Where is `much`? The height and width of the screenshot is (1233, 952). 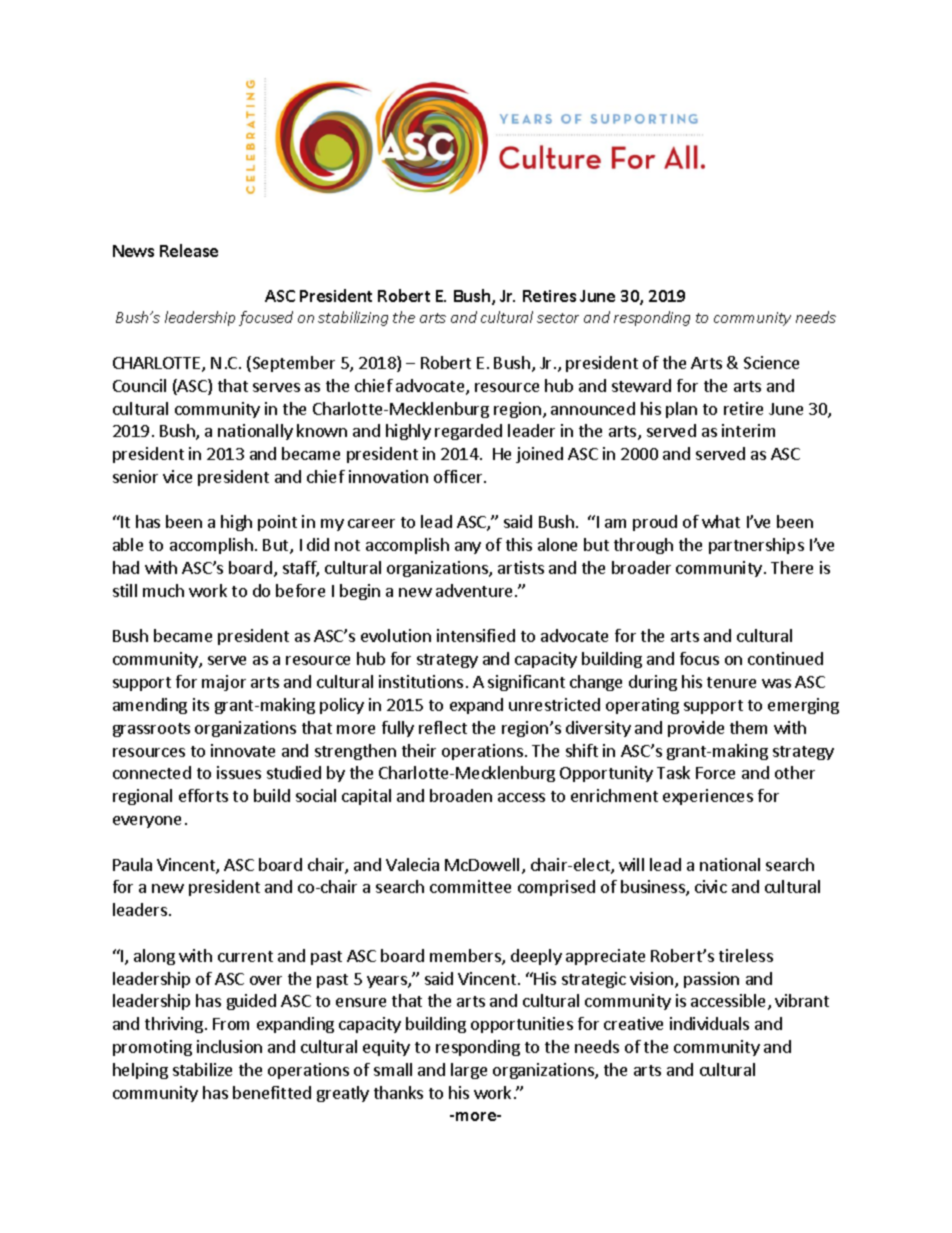 much is located at coordinates (163, 590).
